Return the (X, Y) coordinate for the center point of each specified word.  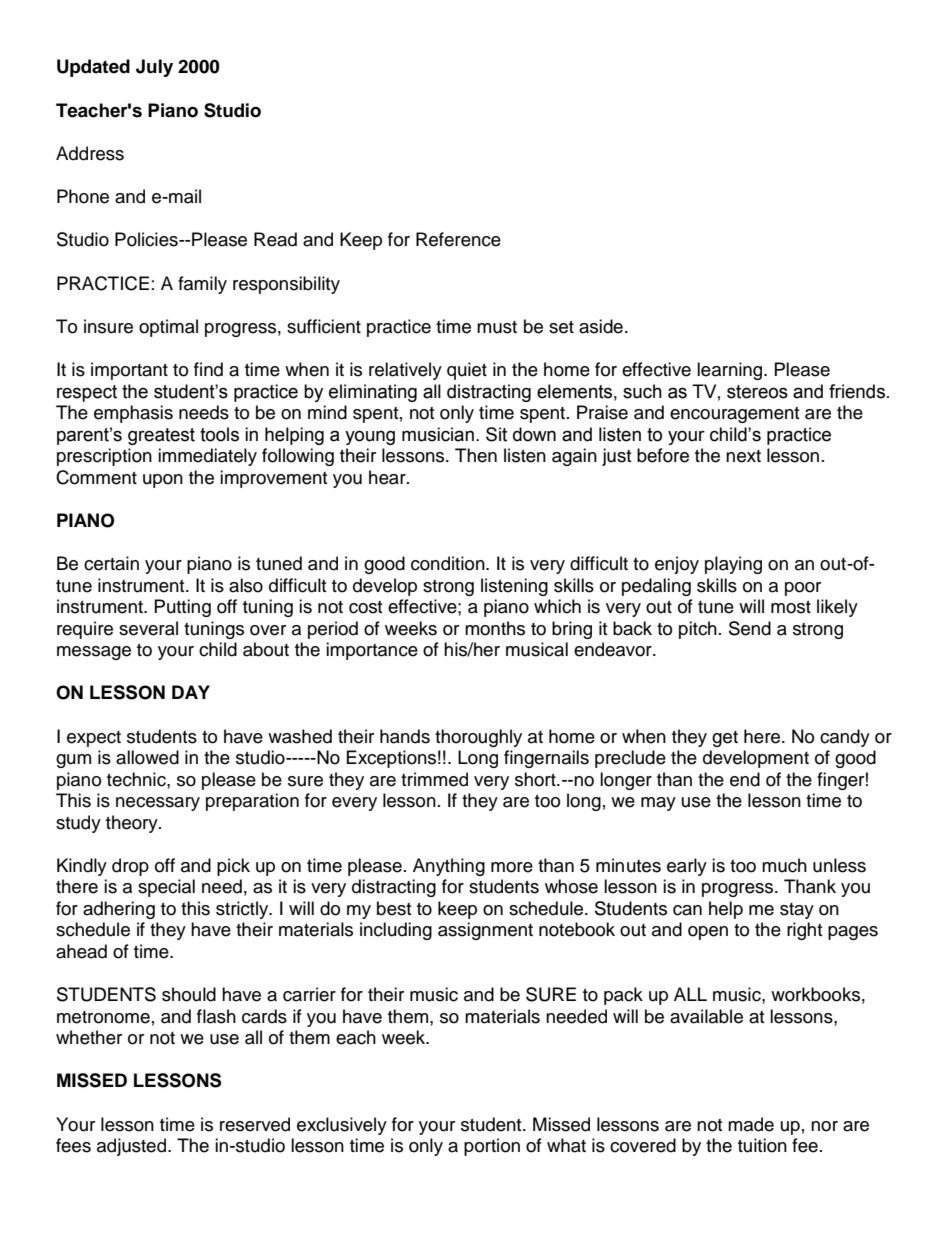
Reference (458, 239)
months (495, 628)
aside (601, 326)
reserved (255, 1124)
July (154, 68)
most (791, 607)
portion (492, 1147)
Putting (183, 608)
